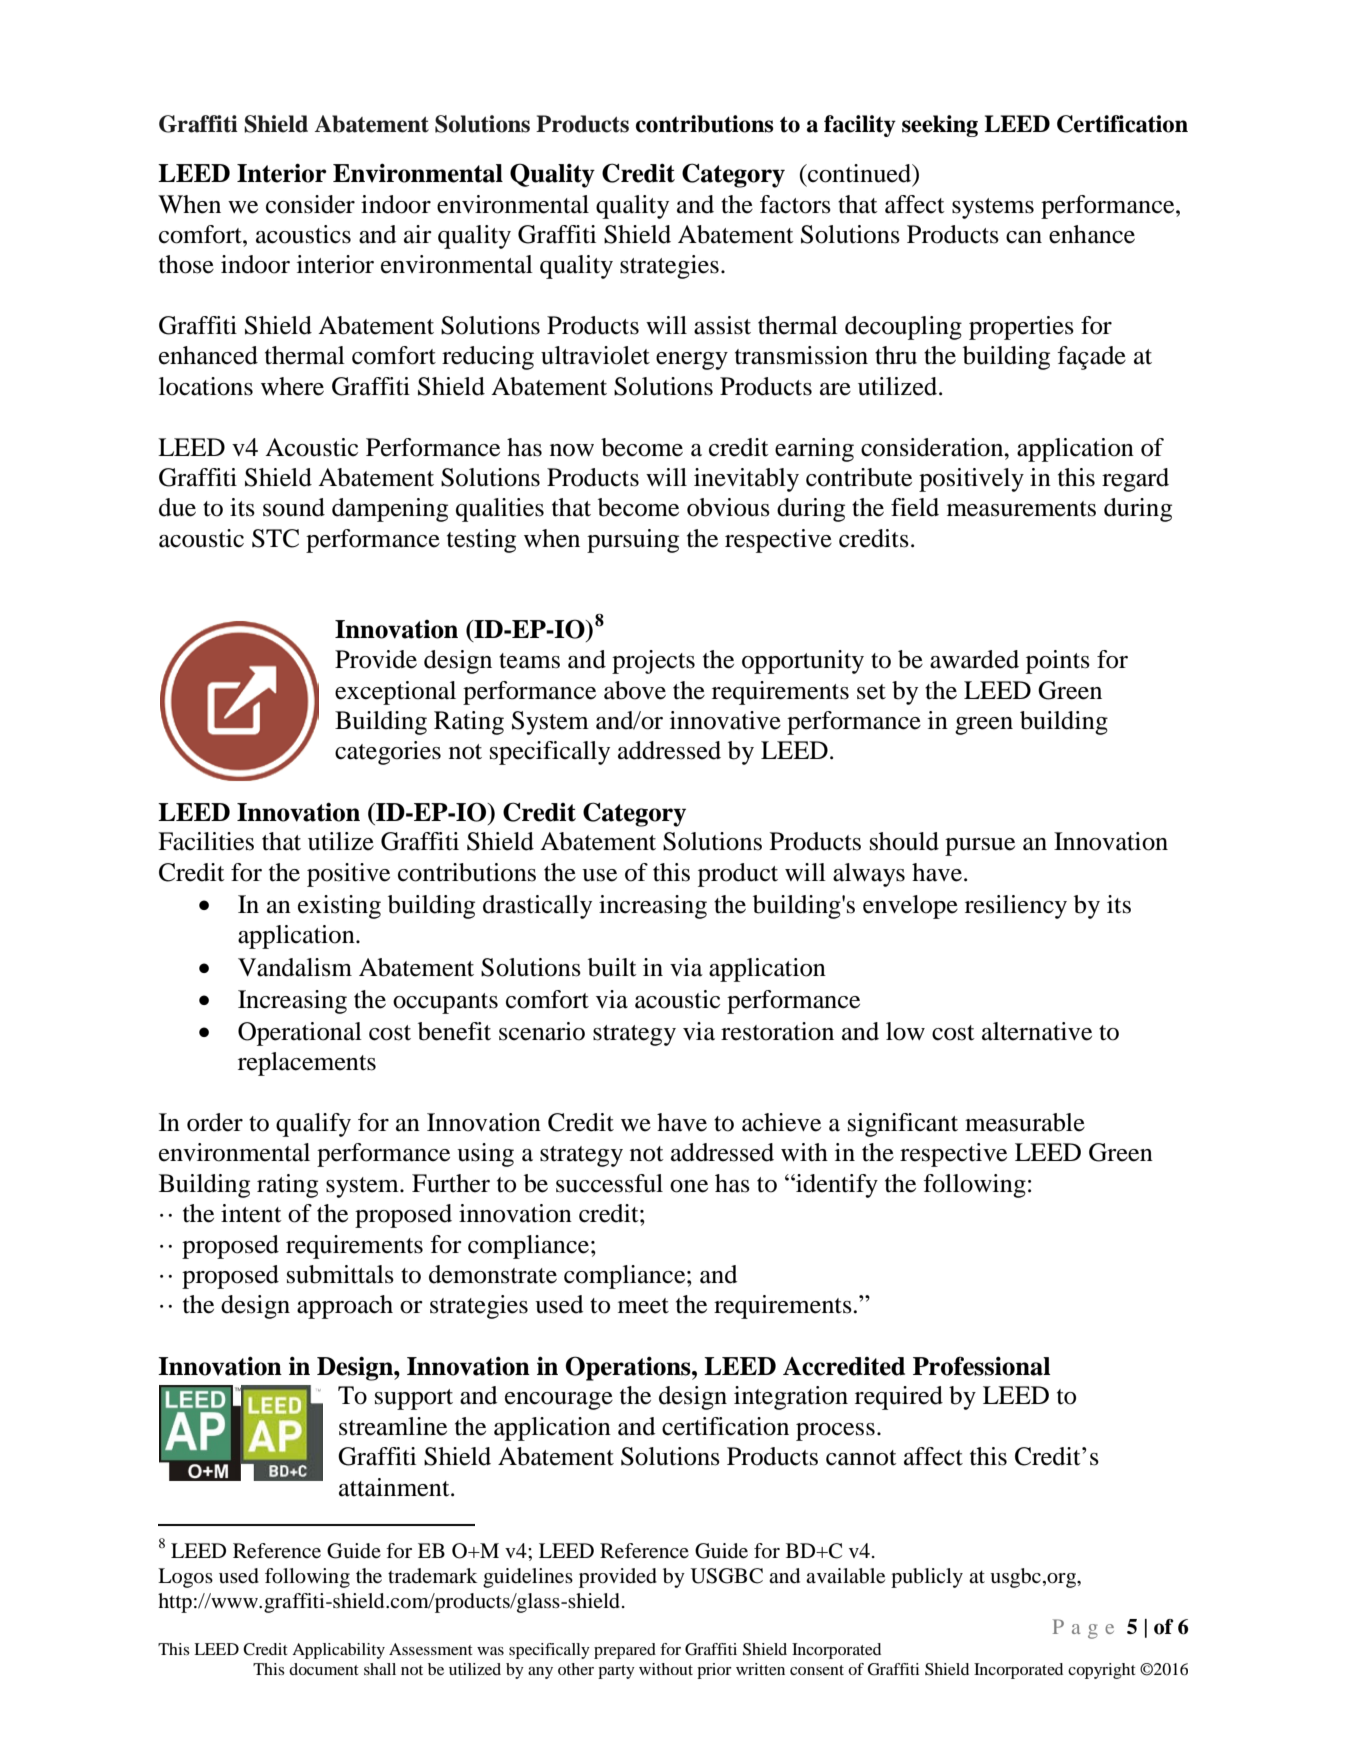 The height and width of the image is (1743, 1347). I want to click on Applicability, so click(338, 1651).
